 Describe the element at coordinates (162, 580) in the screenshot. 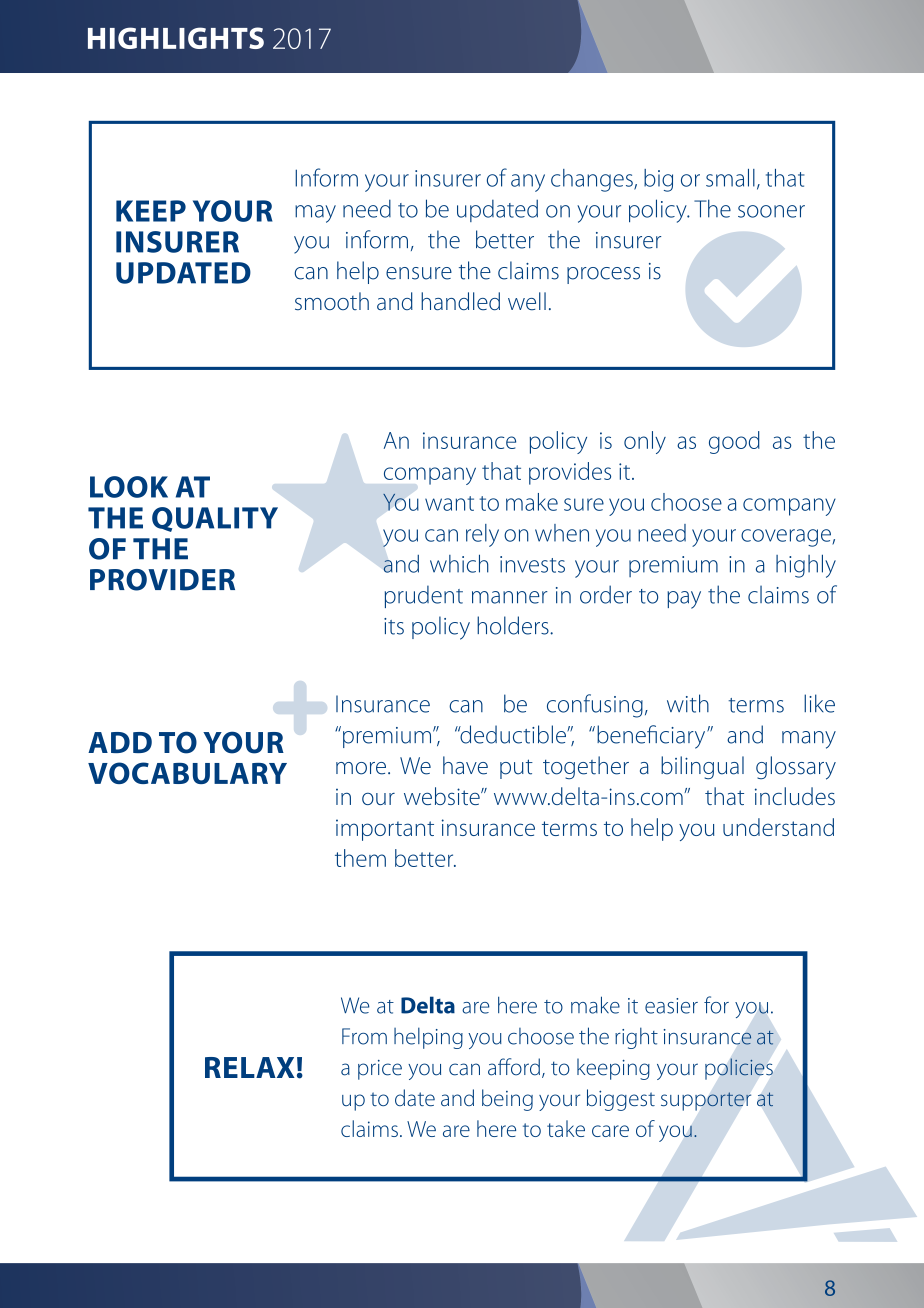

I see `provider` at that location.
